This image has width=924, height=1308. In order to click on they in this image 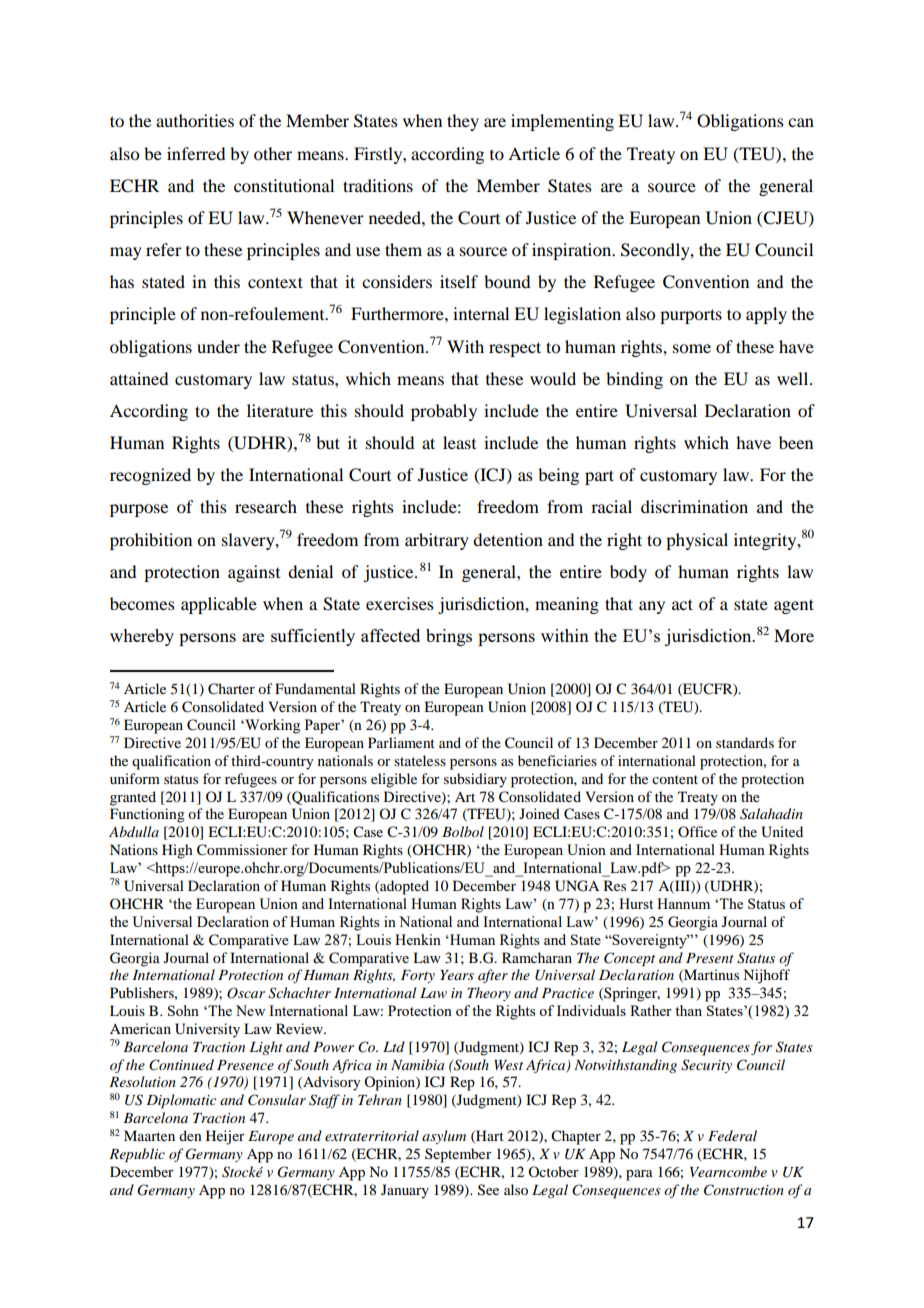, I will do `click(463, 122)`.
